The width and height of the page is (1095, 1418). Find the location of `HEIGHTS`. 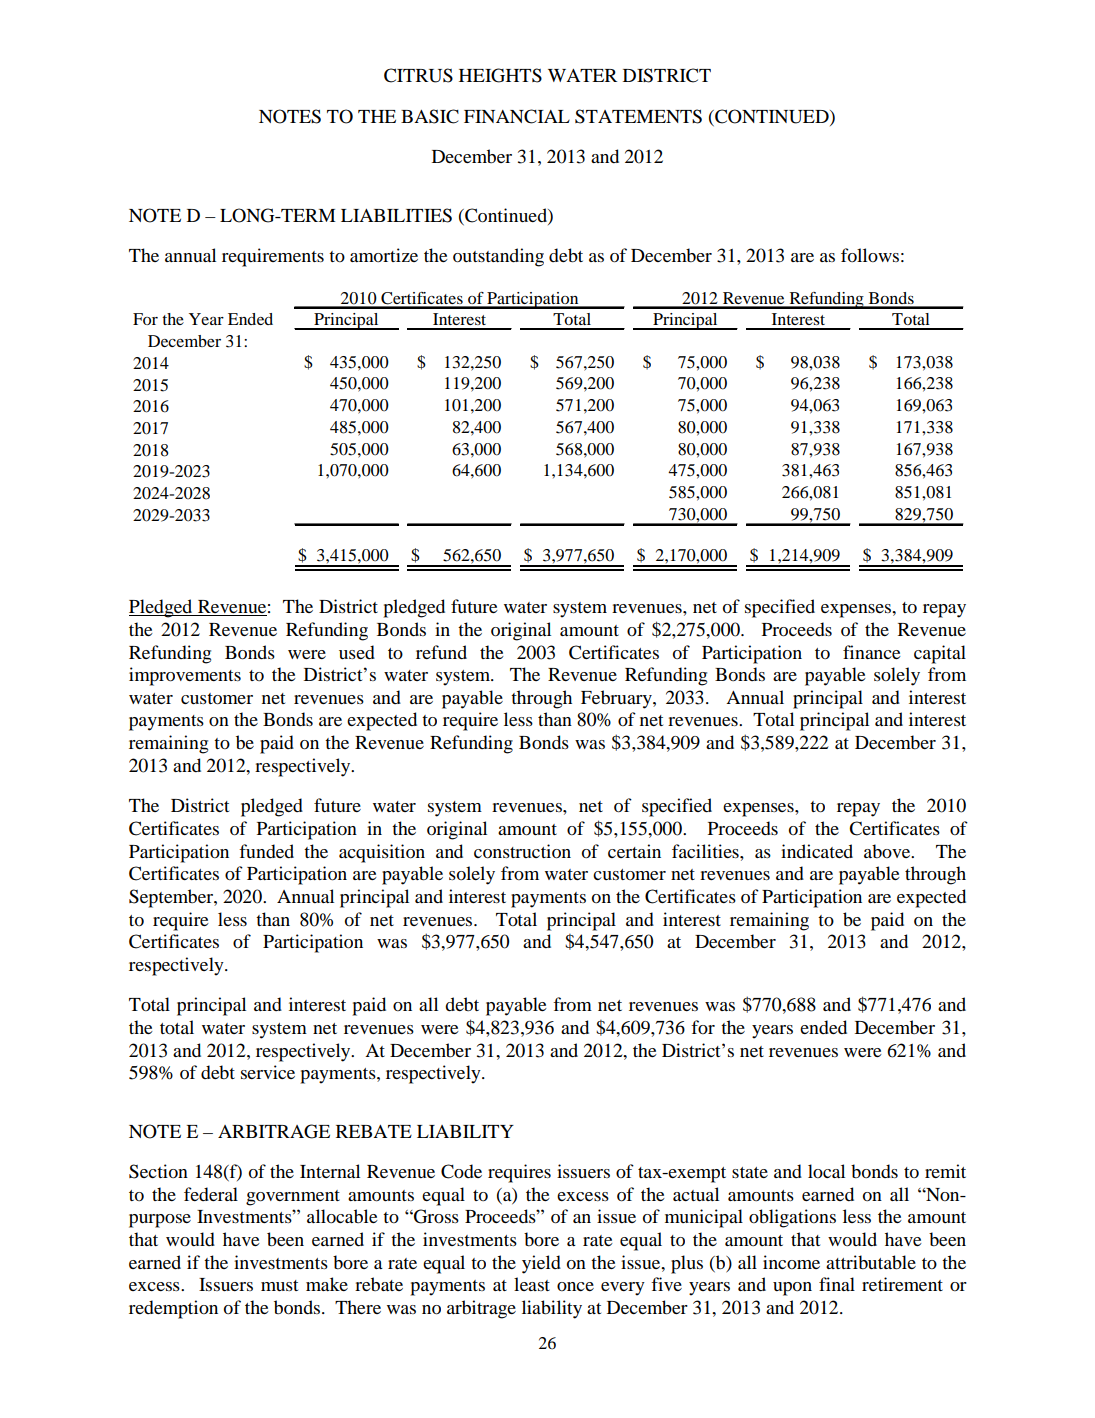

HEIGHTS is located at coordinates (500, 75).
